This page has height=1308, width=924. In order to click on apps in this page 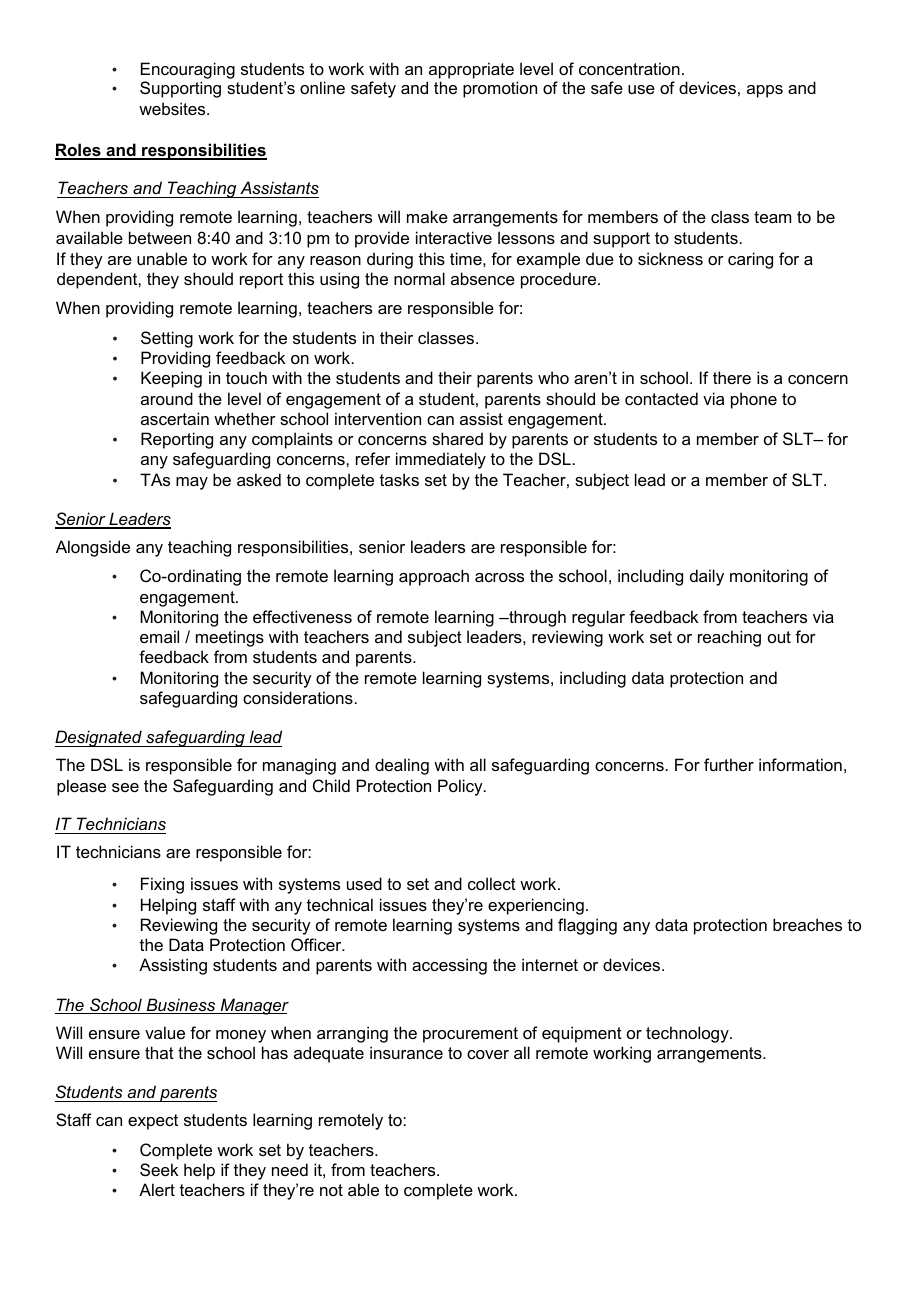, I will do `click(765, 91)`.
